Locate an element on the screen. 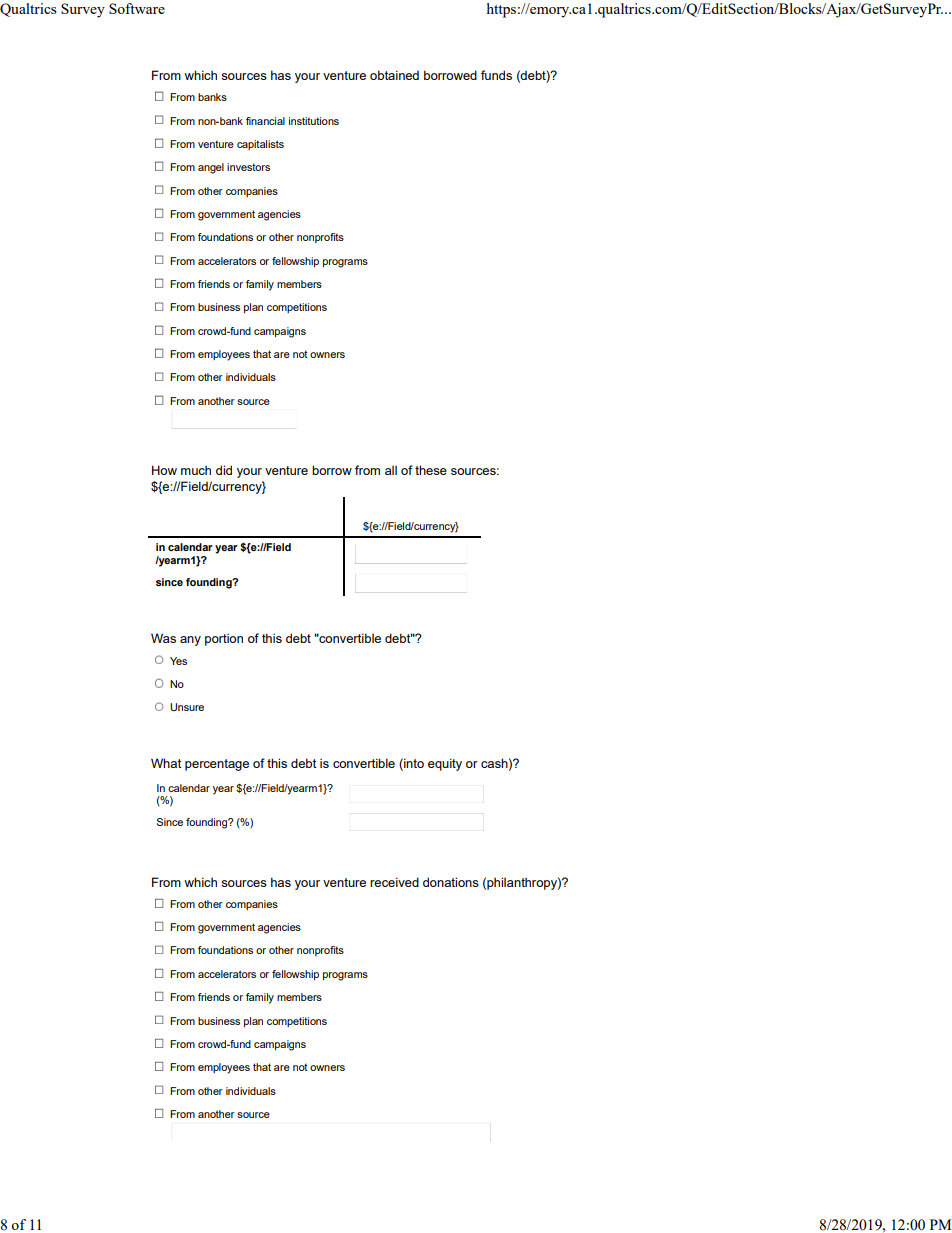 The height and width of the screenshot is (1233, 952). portion is located at coordinates (224, 639).
